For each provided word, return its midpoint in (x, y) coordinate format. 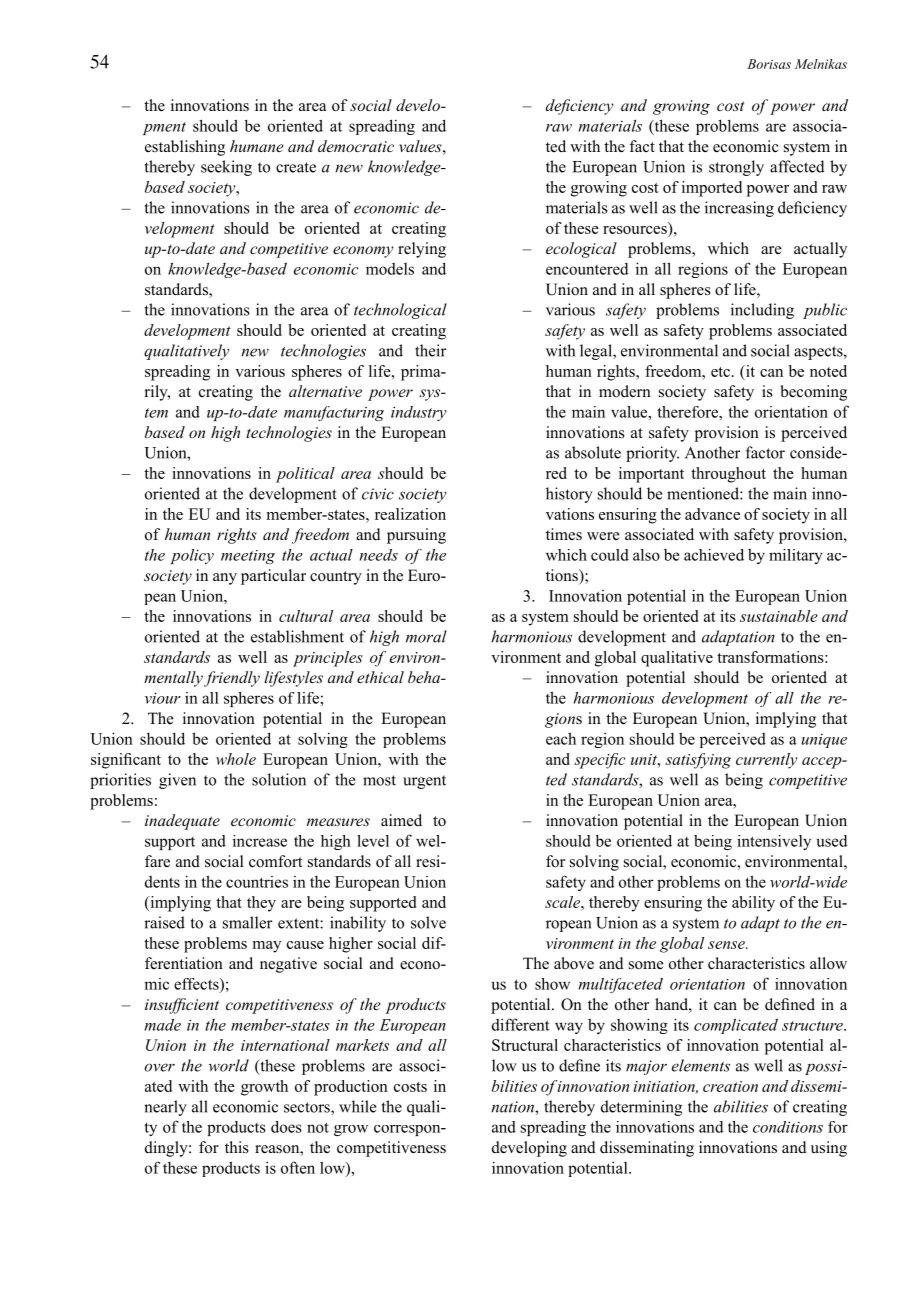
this (237, 1147)
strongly (736, 168)
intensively (774, 842)
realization (410, 514)
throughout (728, 475)
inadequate (182, 822)
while (357, 1106)
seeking (226, 168)
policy (192, 556)
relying (422, 250)
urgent (424, 782)
